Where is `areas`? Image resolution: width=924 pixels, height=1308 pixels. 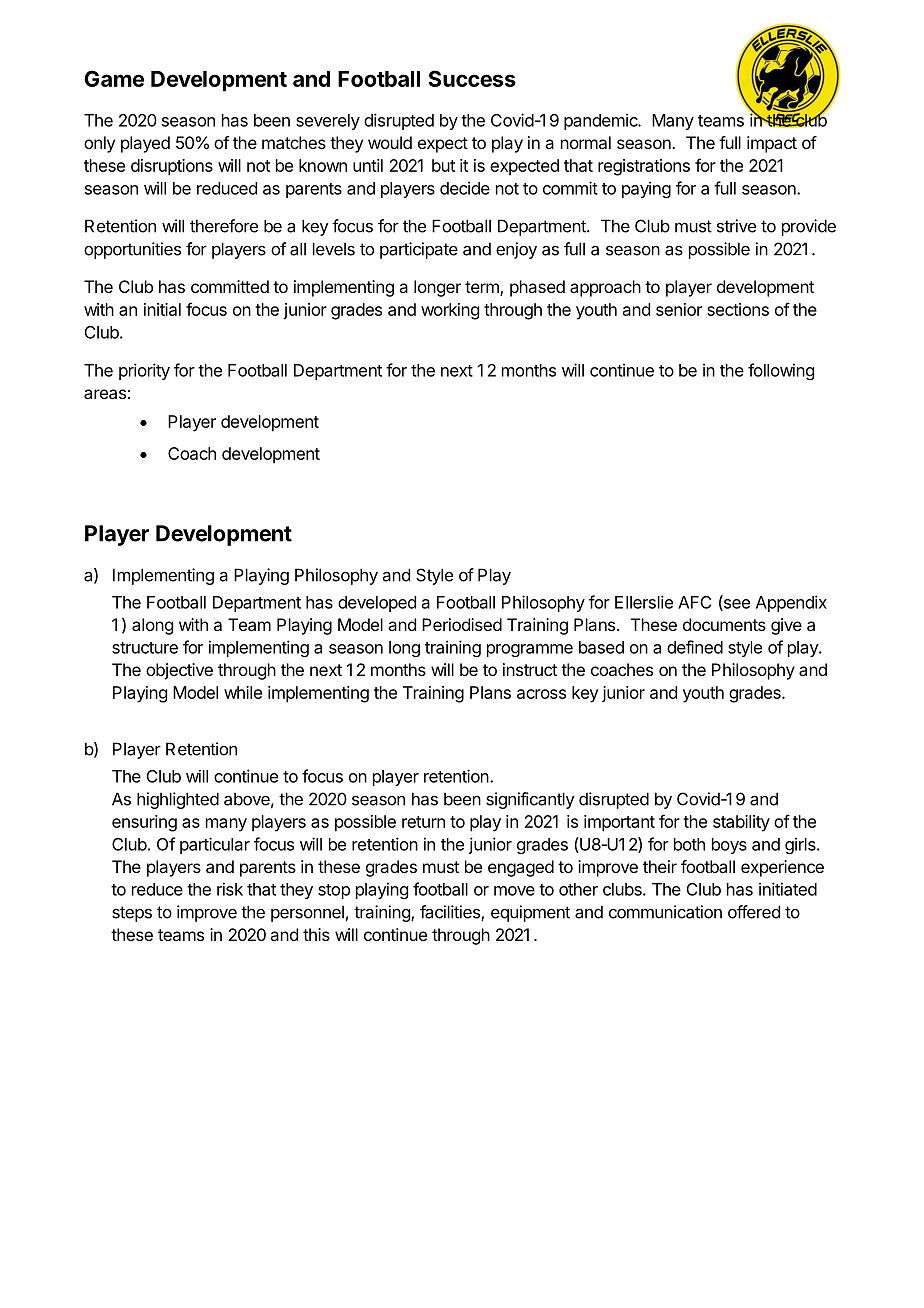 areas is located at coordinates (105, 394).
